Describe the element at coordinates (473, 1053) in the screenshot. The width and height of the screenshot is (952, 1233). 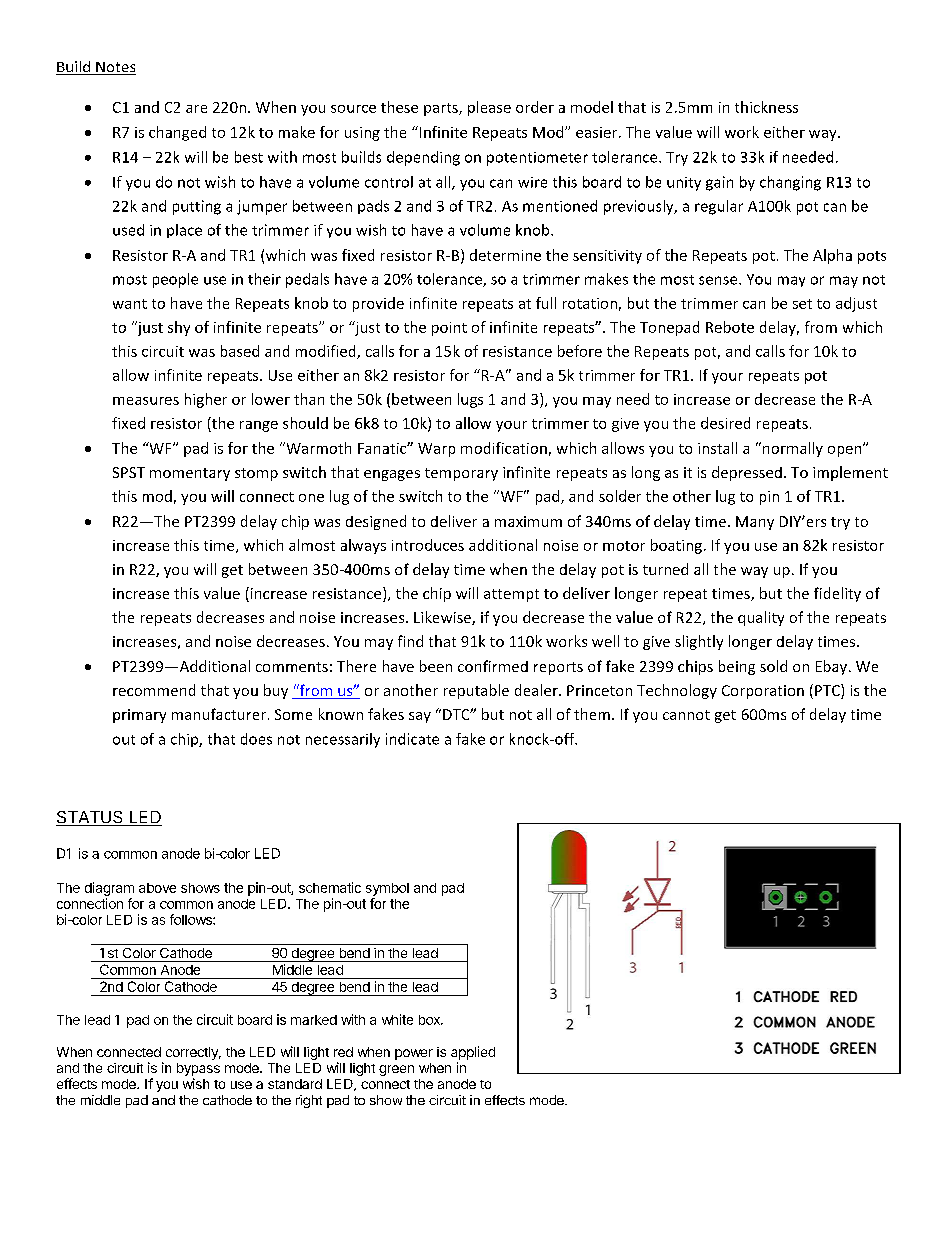
I see `applied` at that location.
